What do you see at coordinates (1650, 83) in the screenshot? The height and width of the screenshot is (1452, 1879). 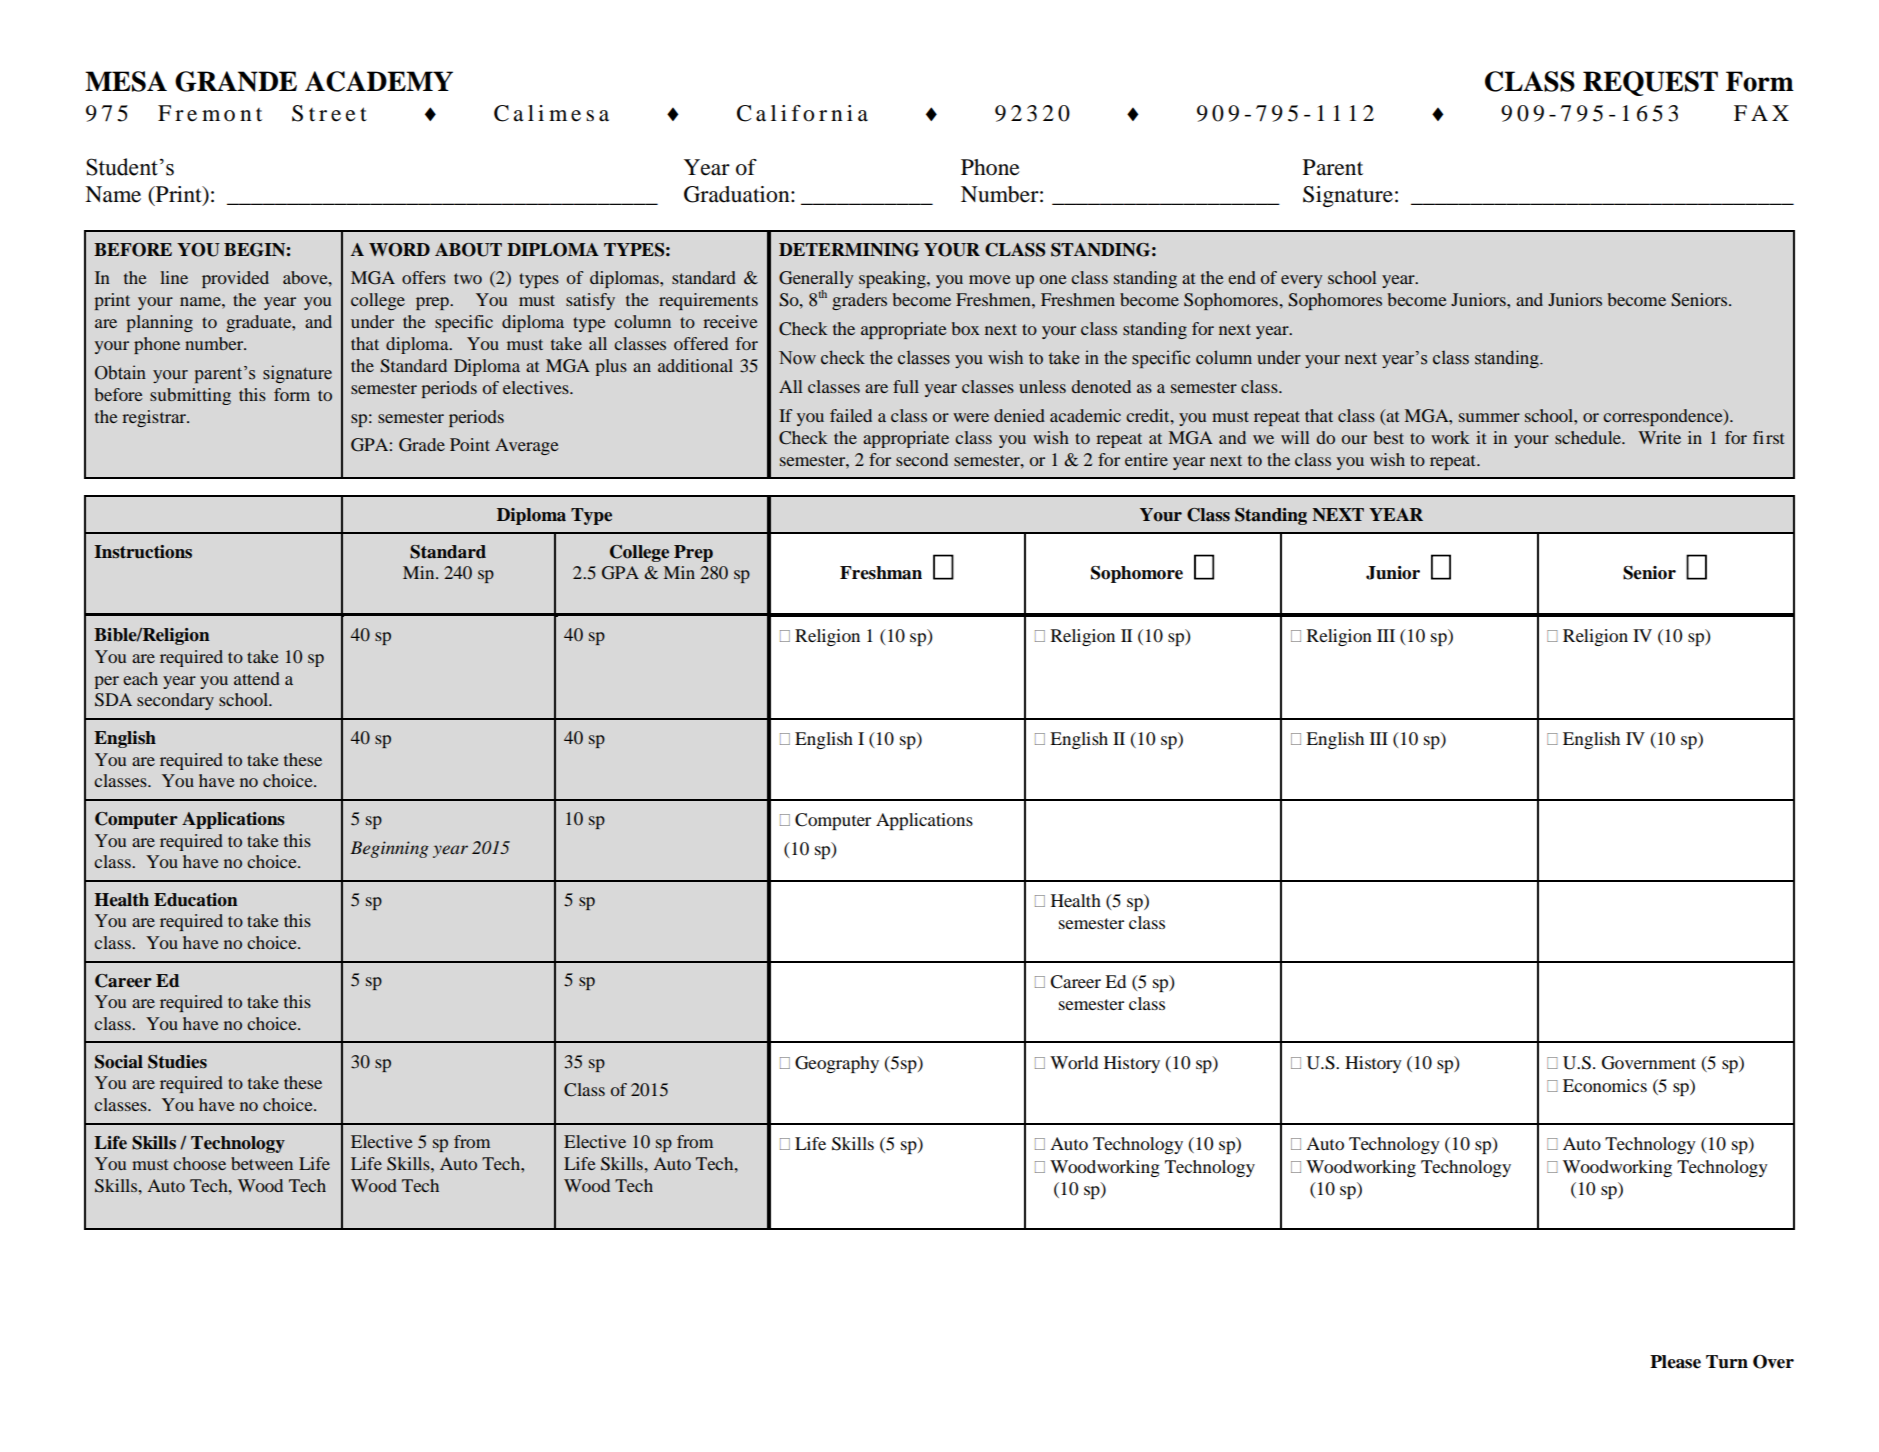 I see `REQUEST` at bounding box center [1650, 83].
